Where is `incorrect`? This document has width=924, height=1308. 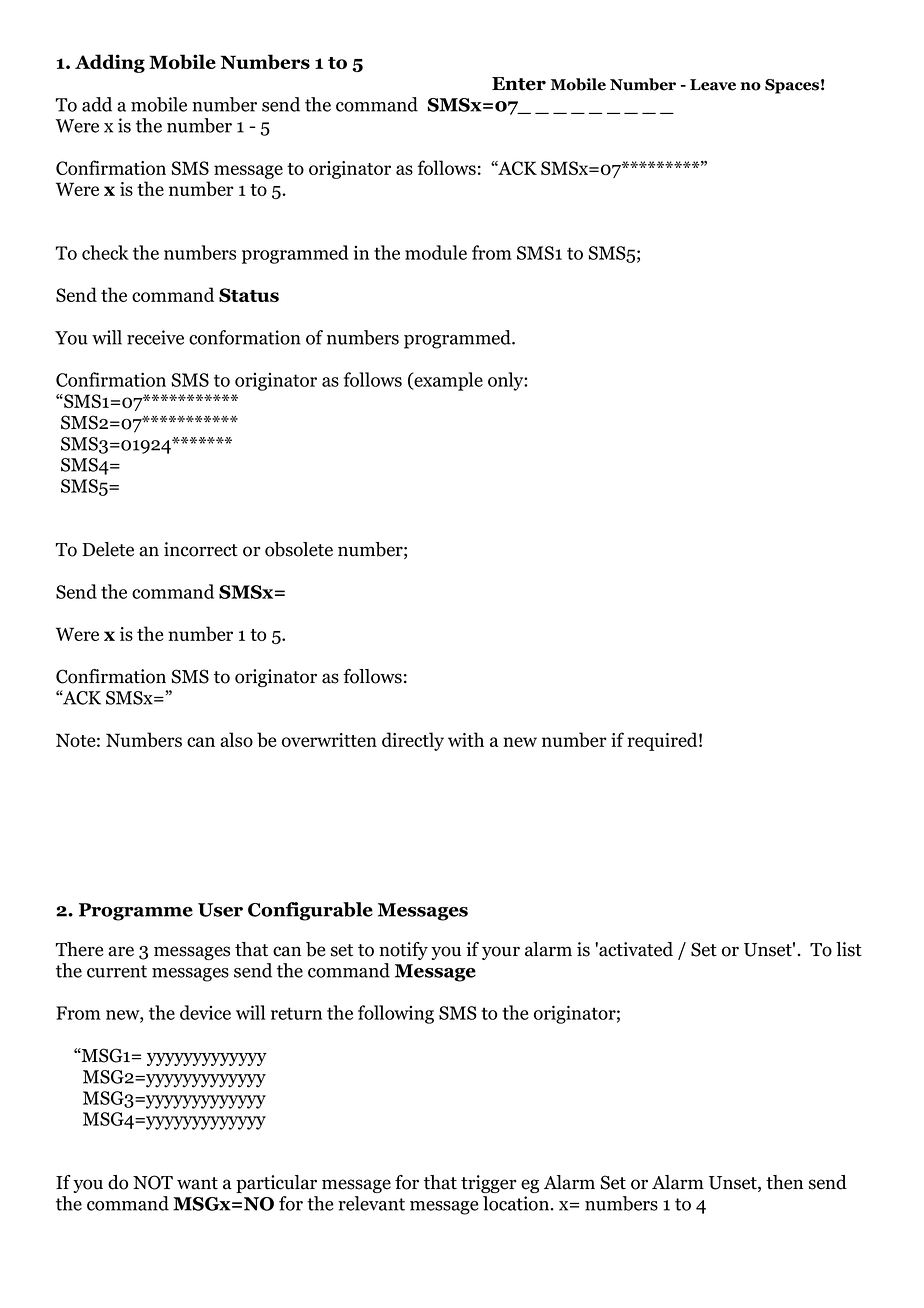
incorrect is located at coordinates (201, 549).
